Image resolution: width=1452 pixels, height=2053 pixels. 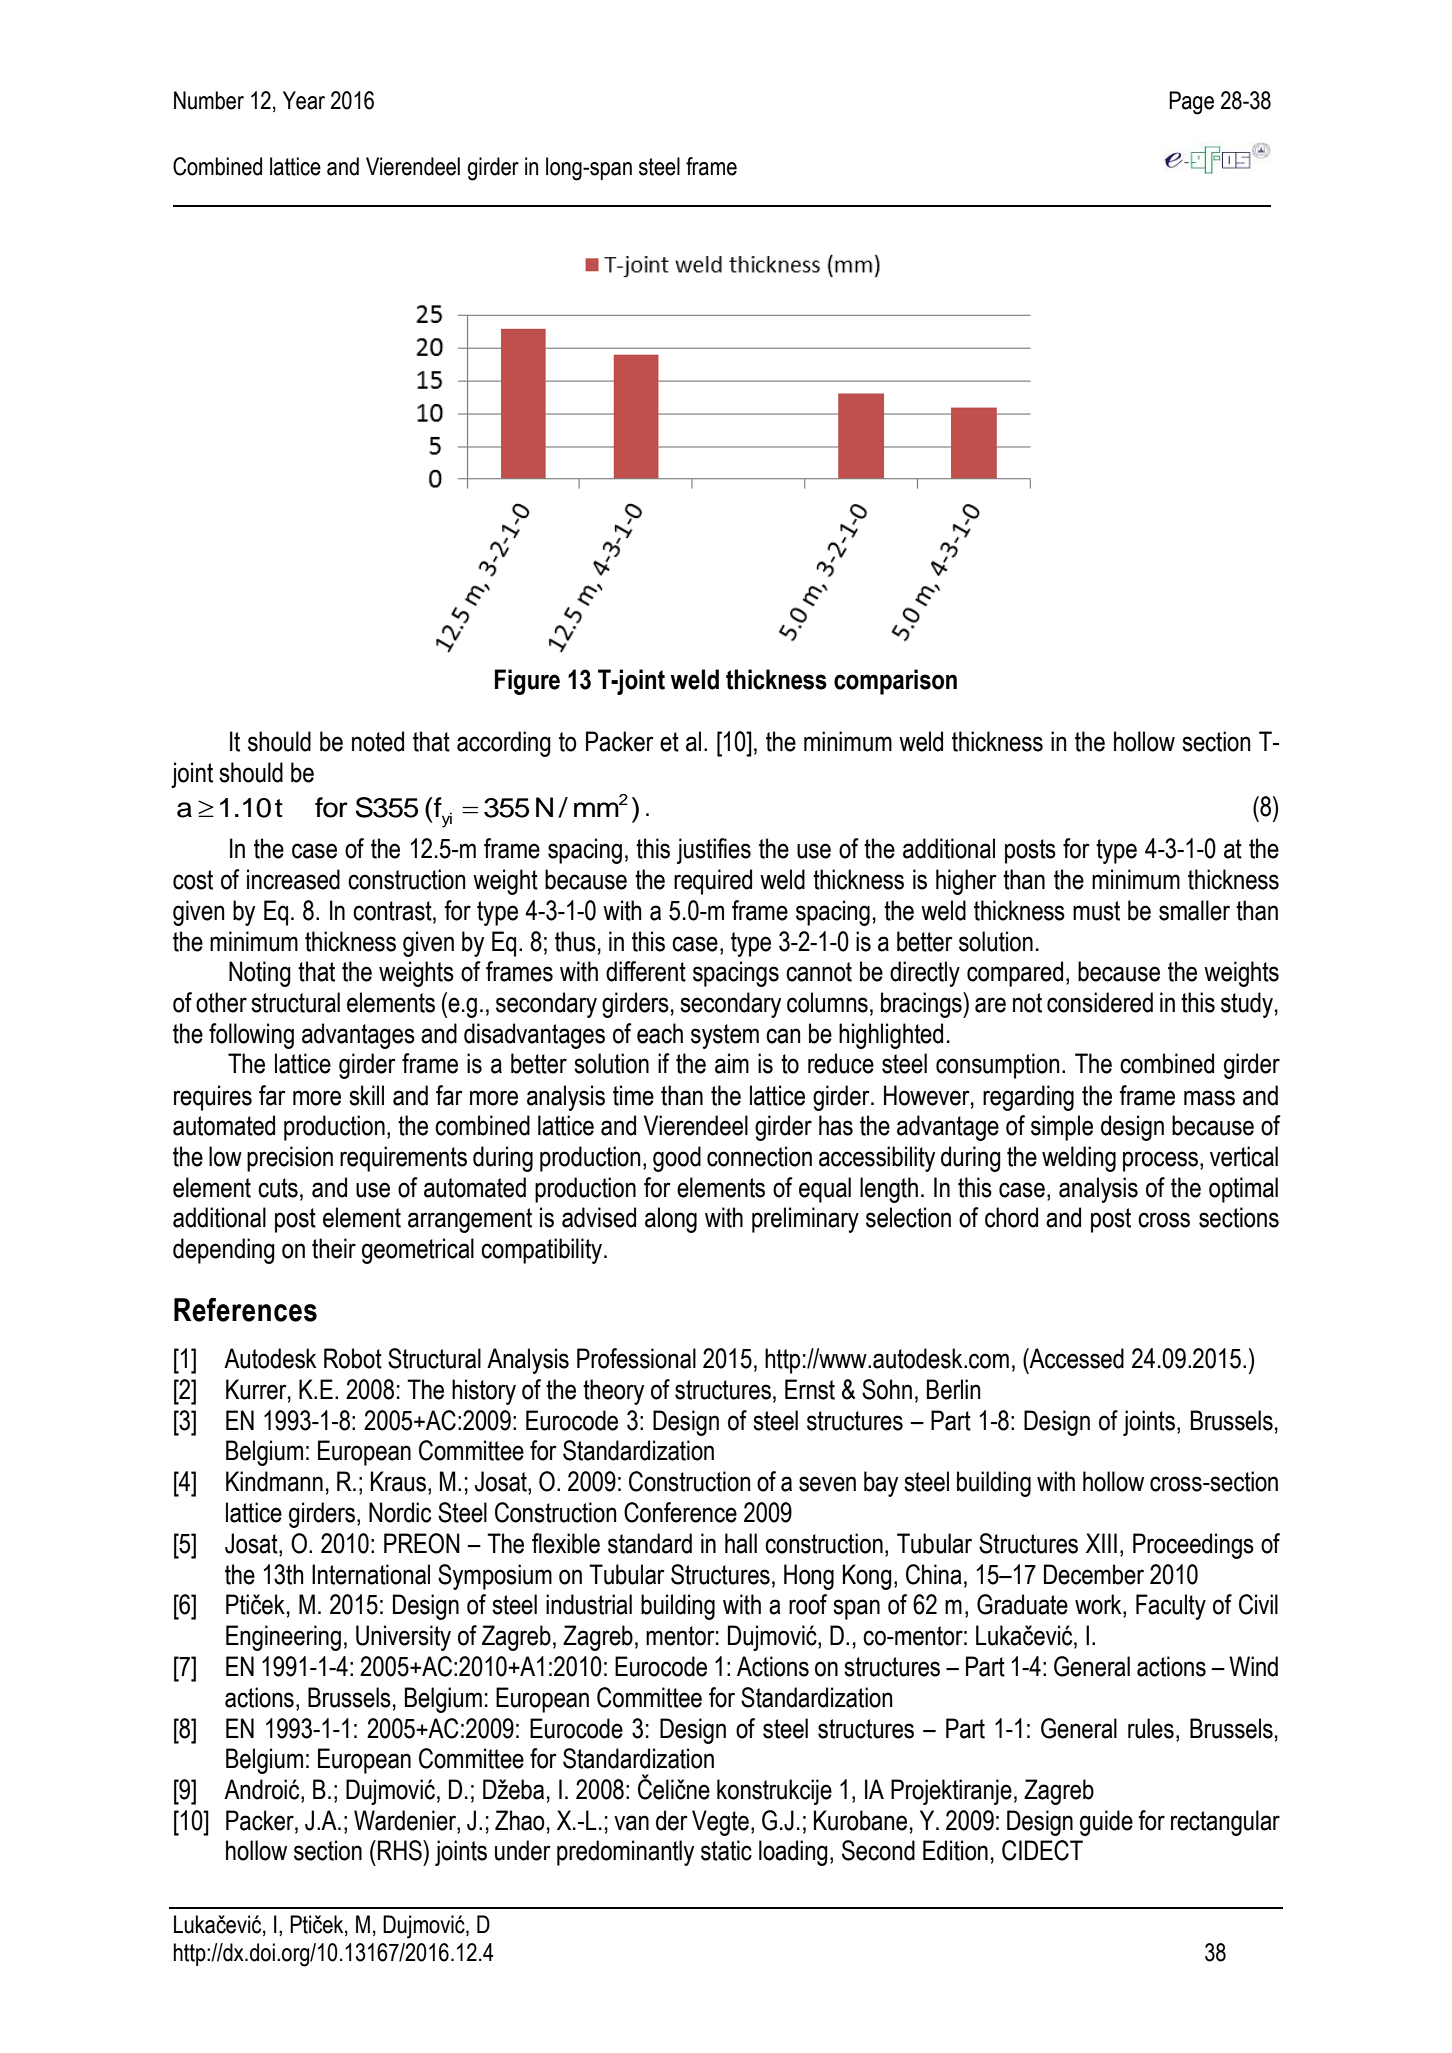 What do you see at coordinates (1101, 1543) in the page?
I see `XIII` at bounding box center [1101, 1543].
